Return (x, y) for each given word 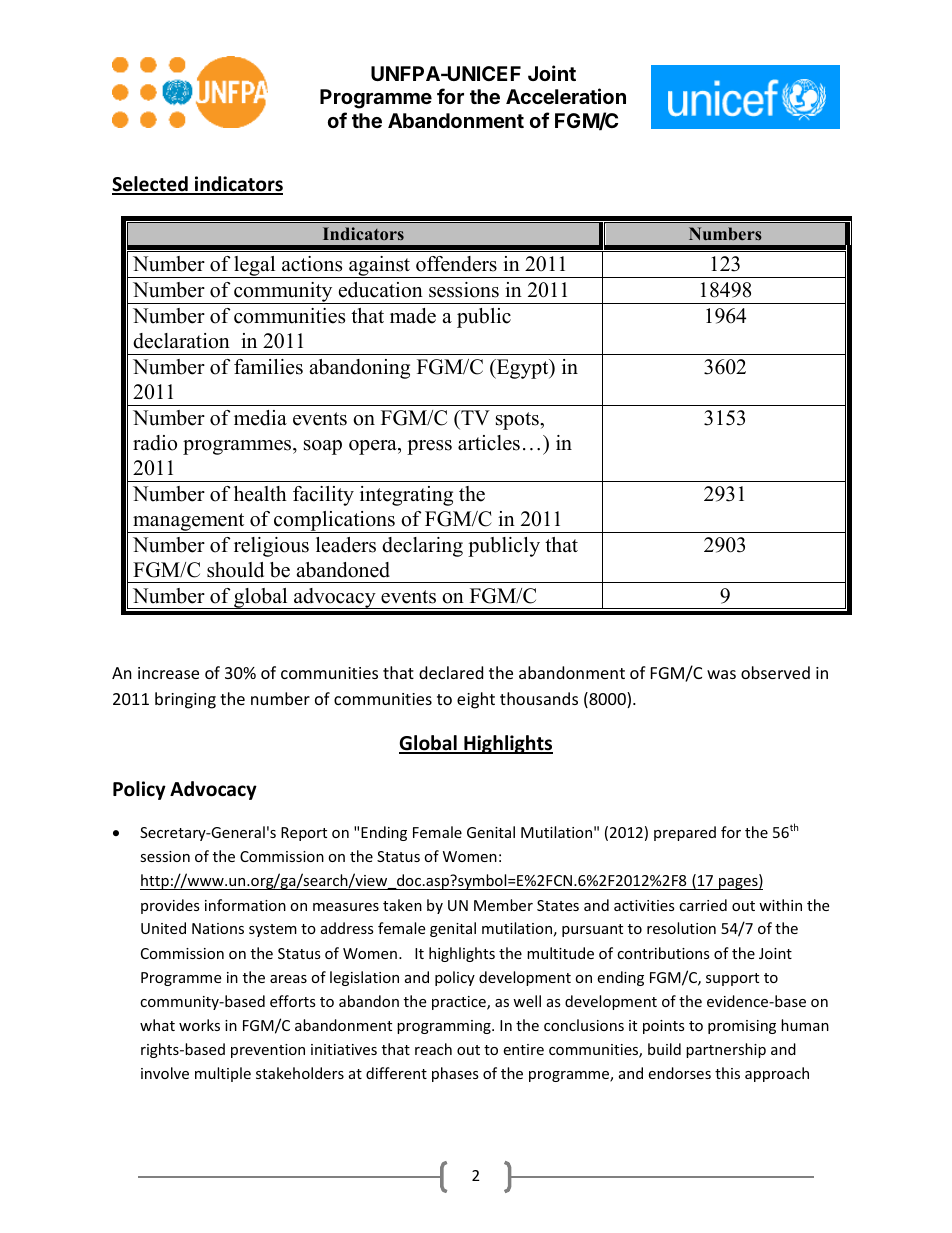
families (268, 367)
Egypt (522, 369)
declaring (422, 547)
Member (503, 905)
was (721, 674)
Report (304, 834)
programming (445, 1027)
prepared (685, 833)
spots (518, 421)
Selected (151, 185)
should (235, 570)
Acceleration (566, 96)
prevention (268, 1051)
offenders (456, 264)
